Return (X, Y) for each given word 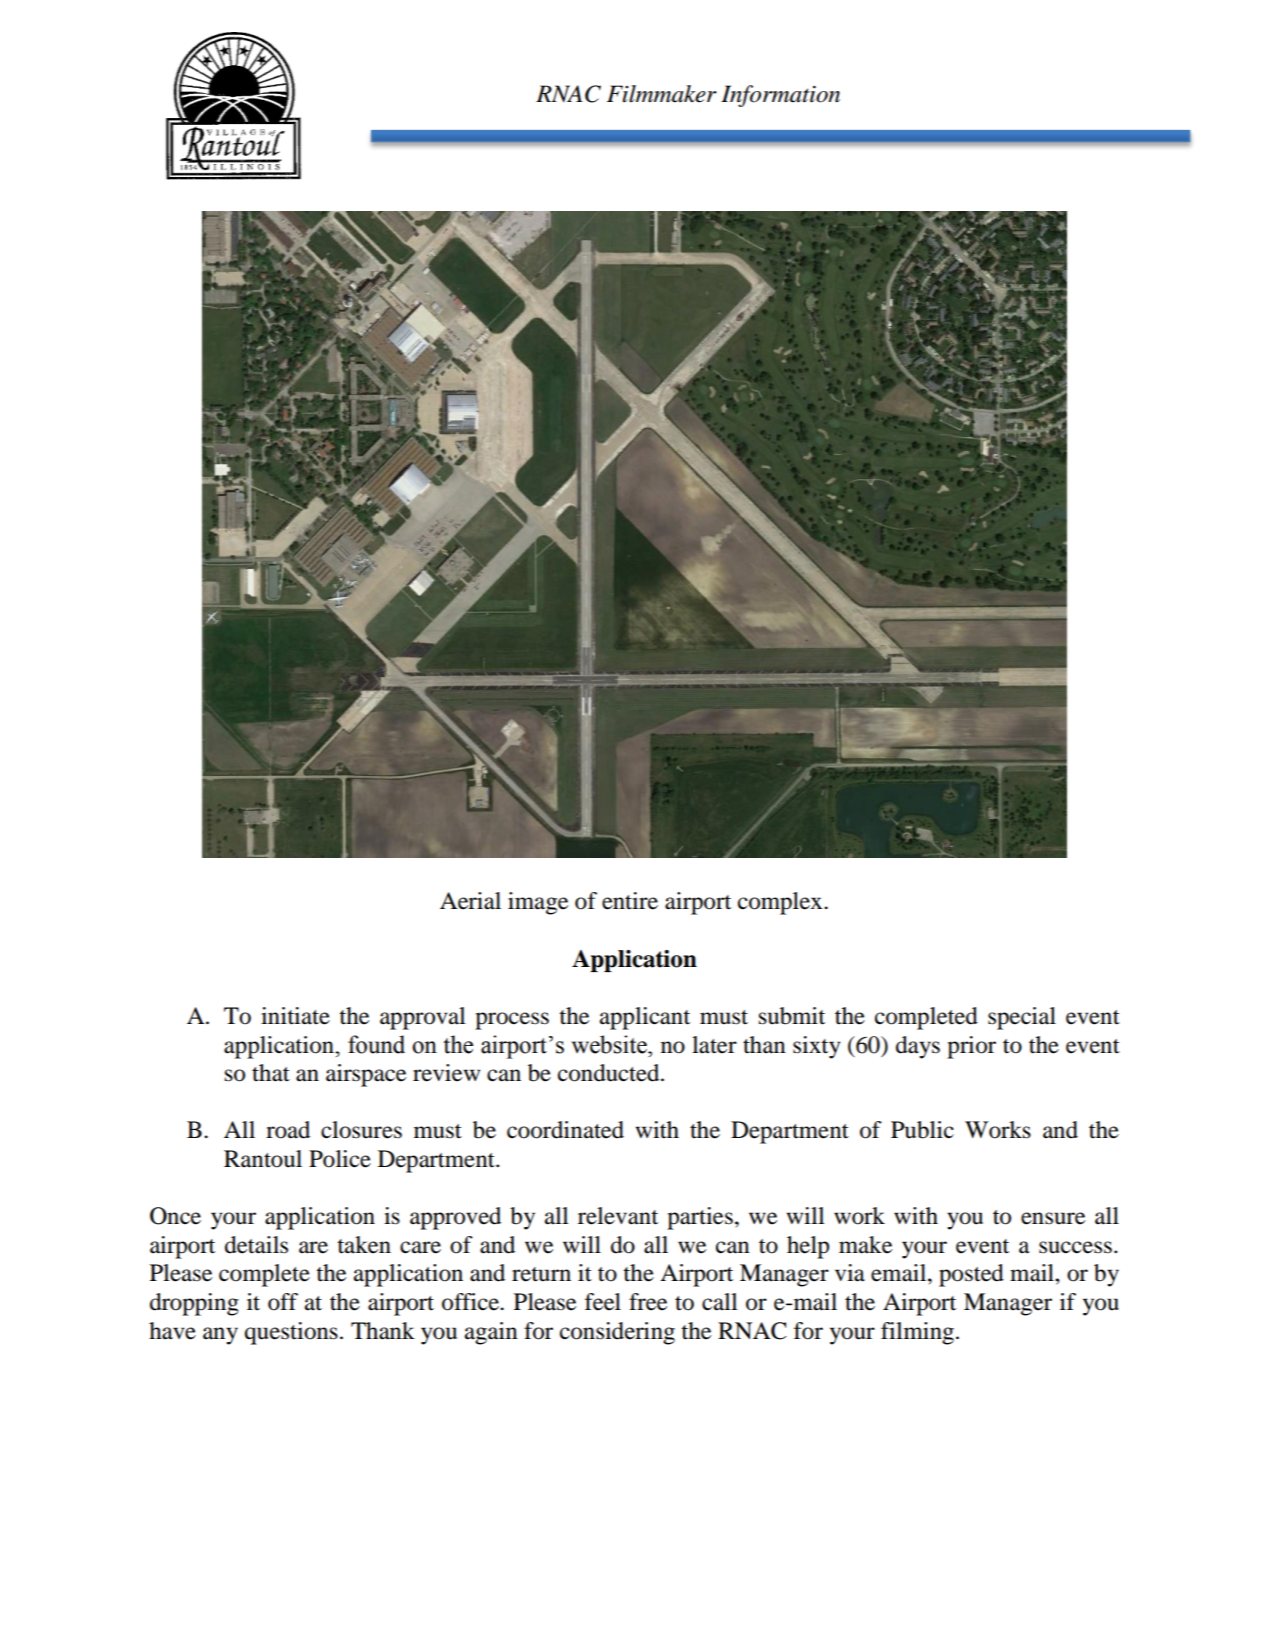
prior (971, 1047)
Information (780, 96)
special (1022, 1018)
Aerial (470, 901)
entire (630, 901)
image (538, 903)
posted (971, 1275)
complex (781, 903)
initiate (295, 1016)
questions (291, 1333)
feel (603, 1302)
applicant (645, 1018)
